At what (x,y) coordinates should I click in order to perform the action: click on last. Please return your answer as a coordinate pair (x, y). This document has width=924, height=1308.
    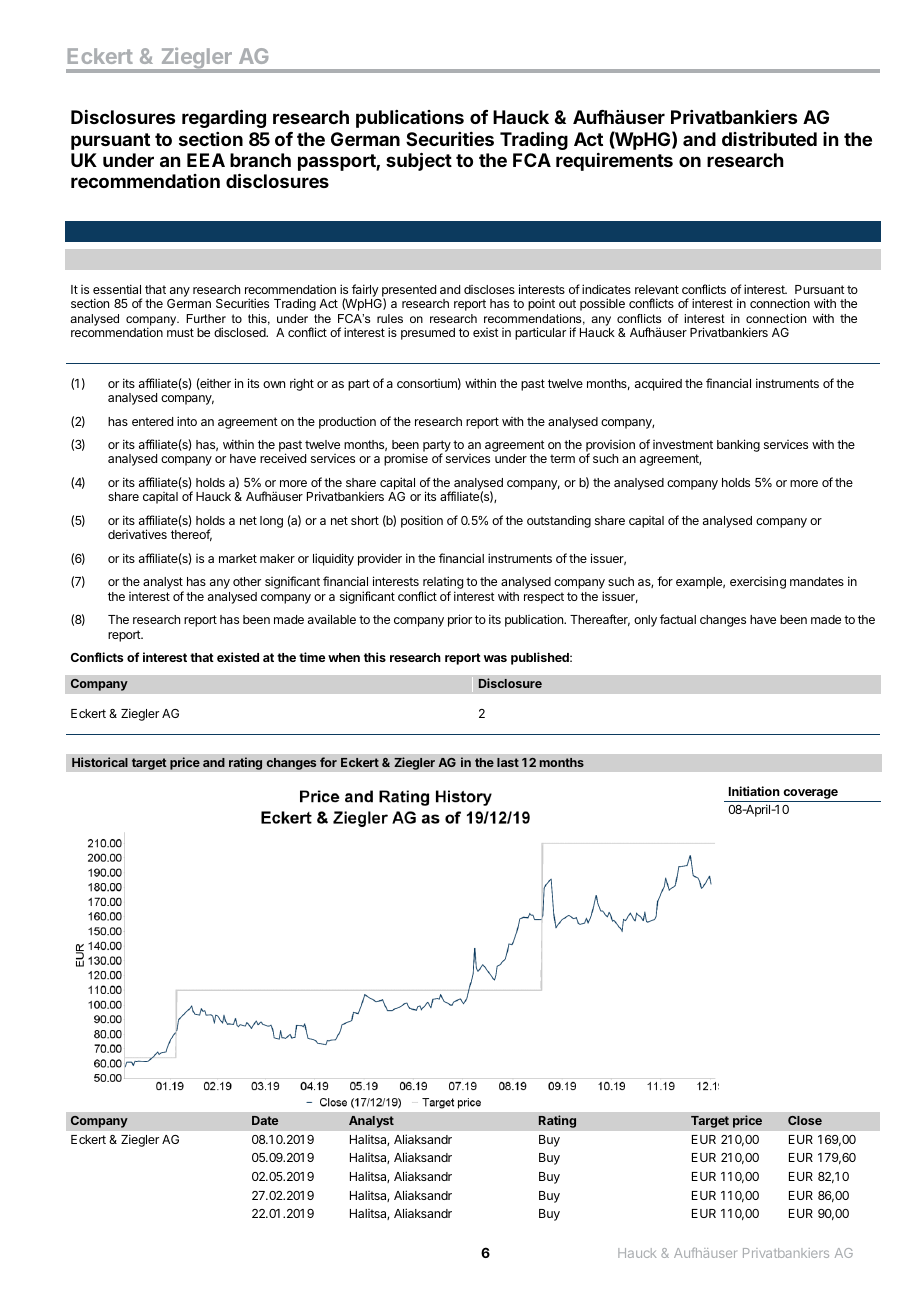
    Looking at the image, I should click on (508, 762).
